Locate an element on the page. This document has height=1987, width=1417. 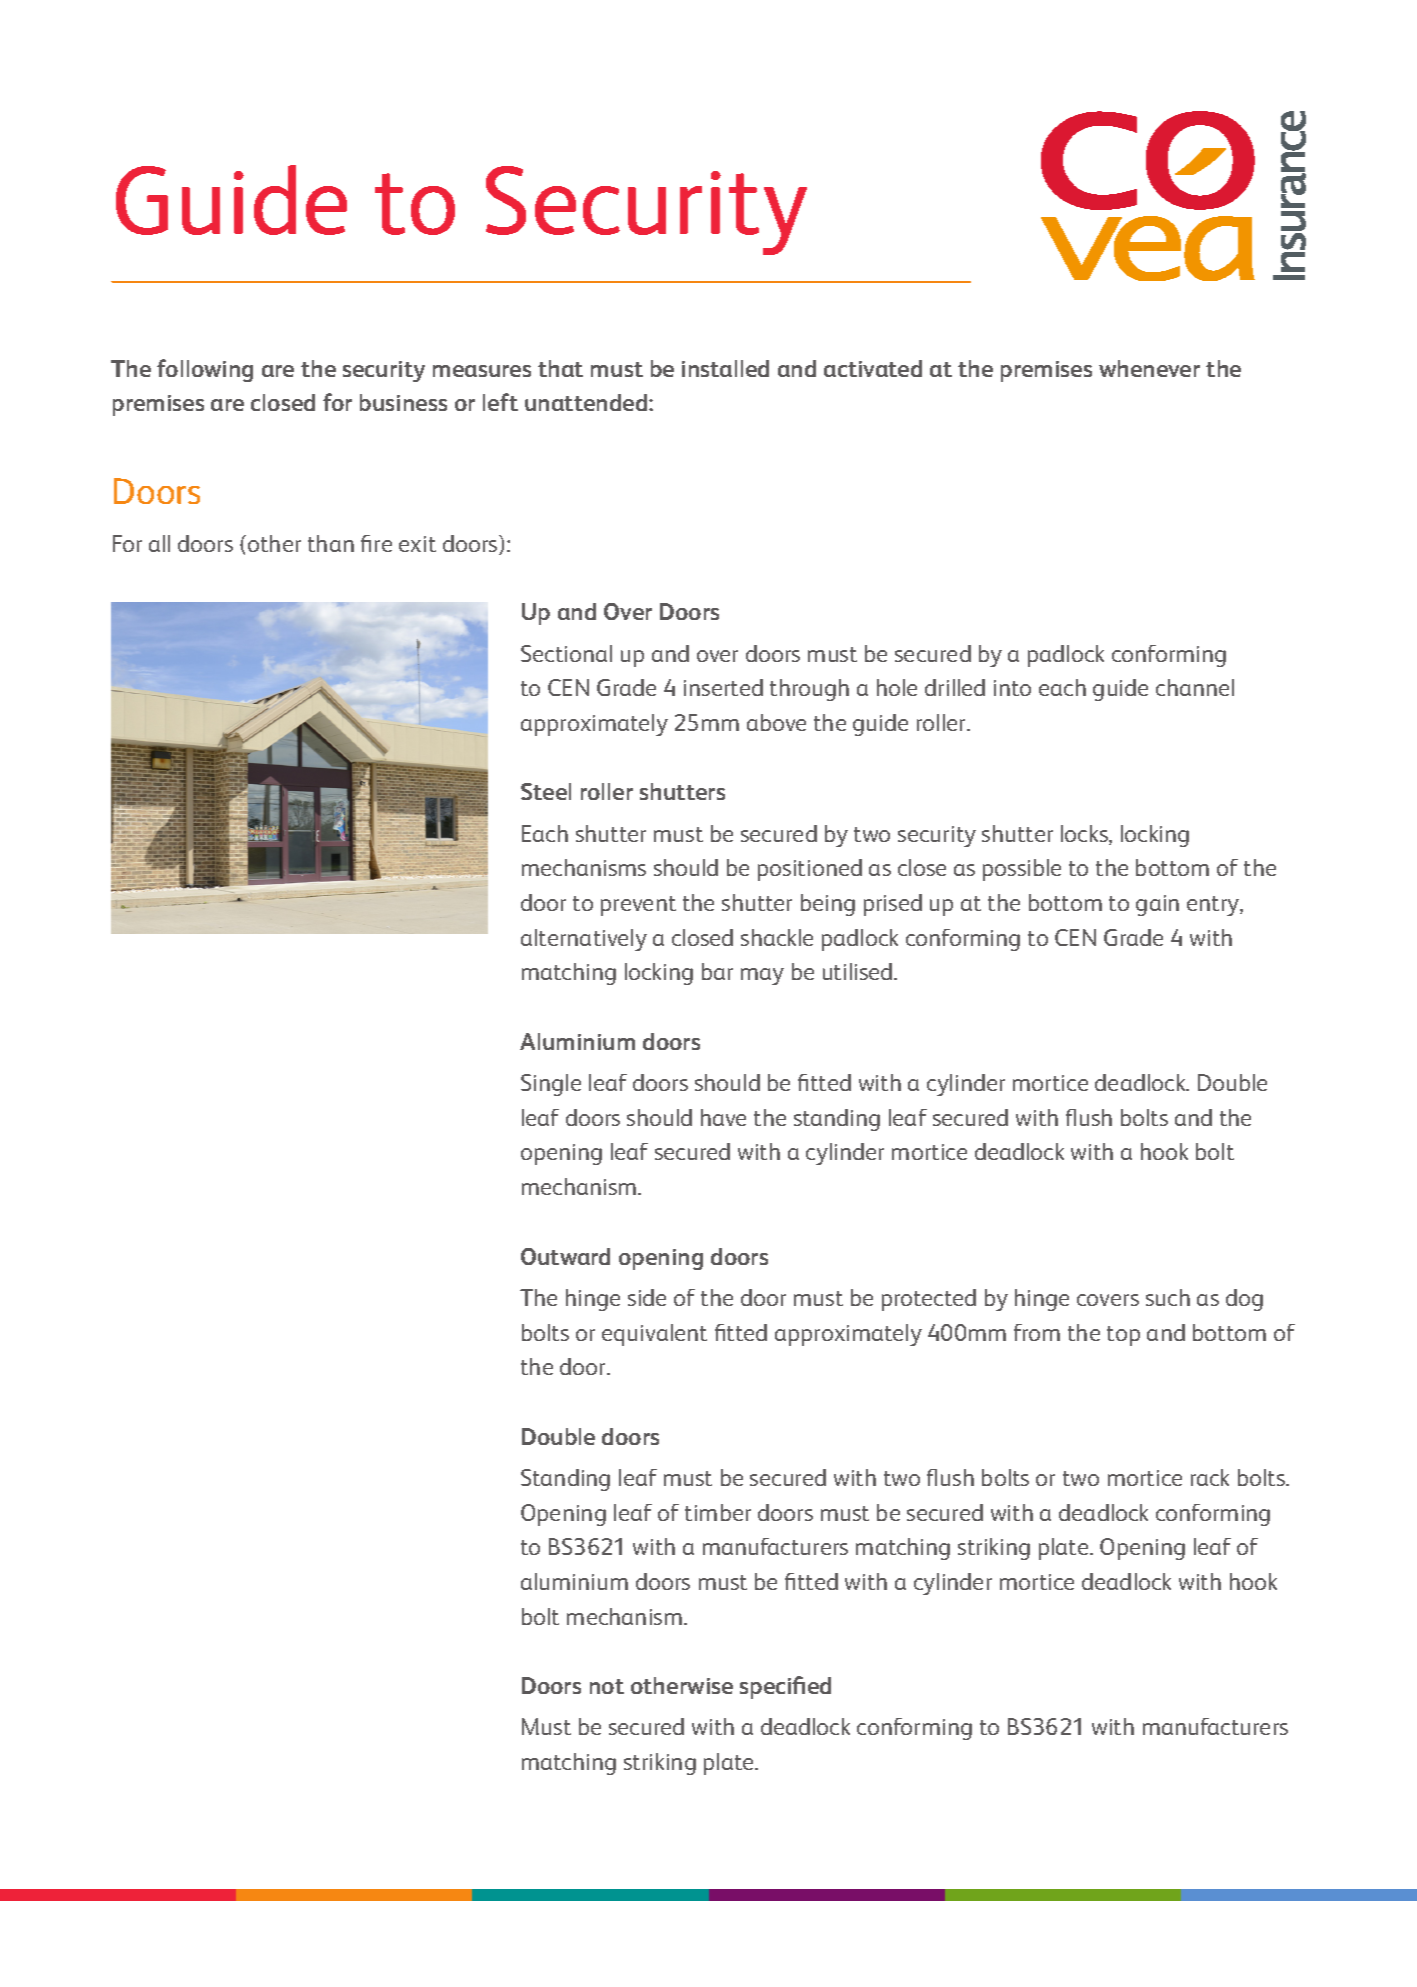
Steel is located at coordinates (546, 791).
